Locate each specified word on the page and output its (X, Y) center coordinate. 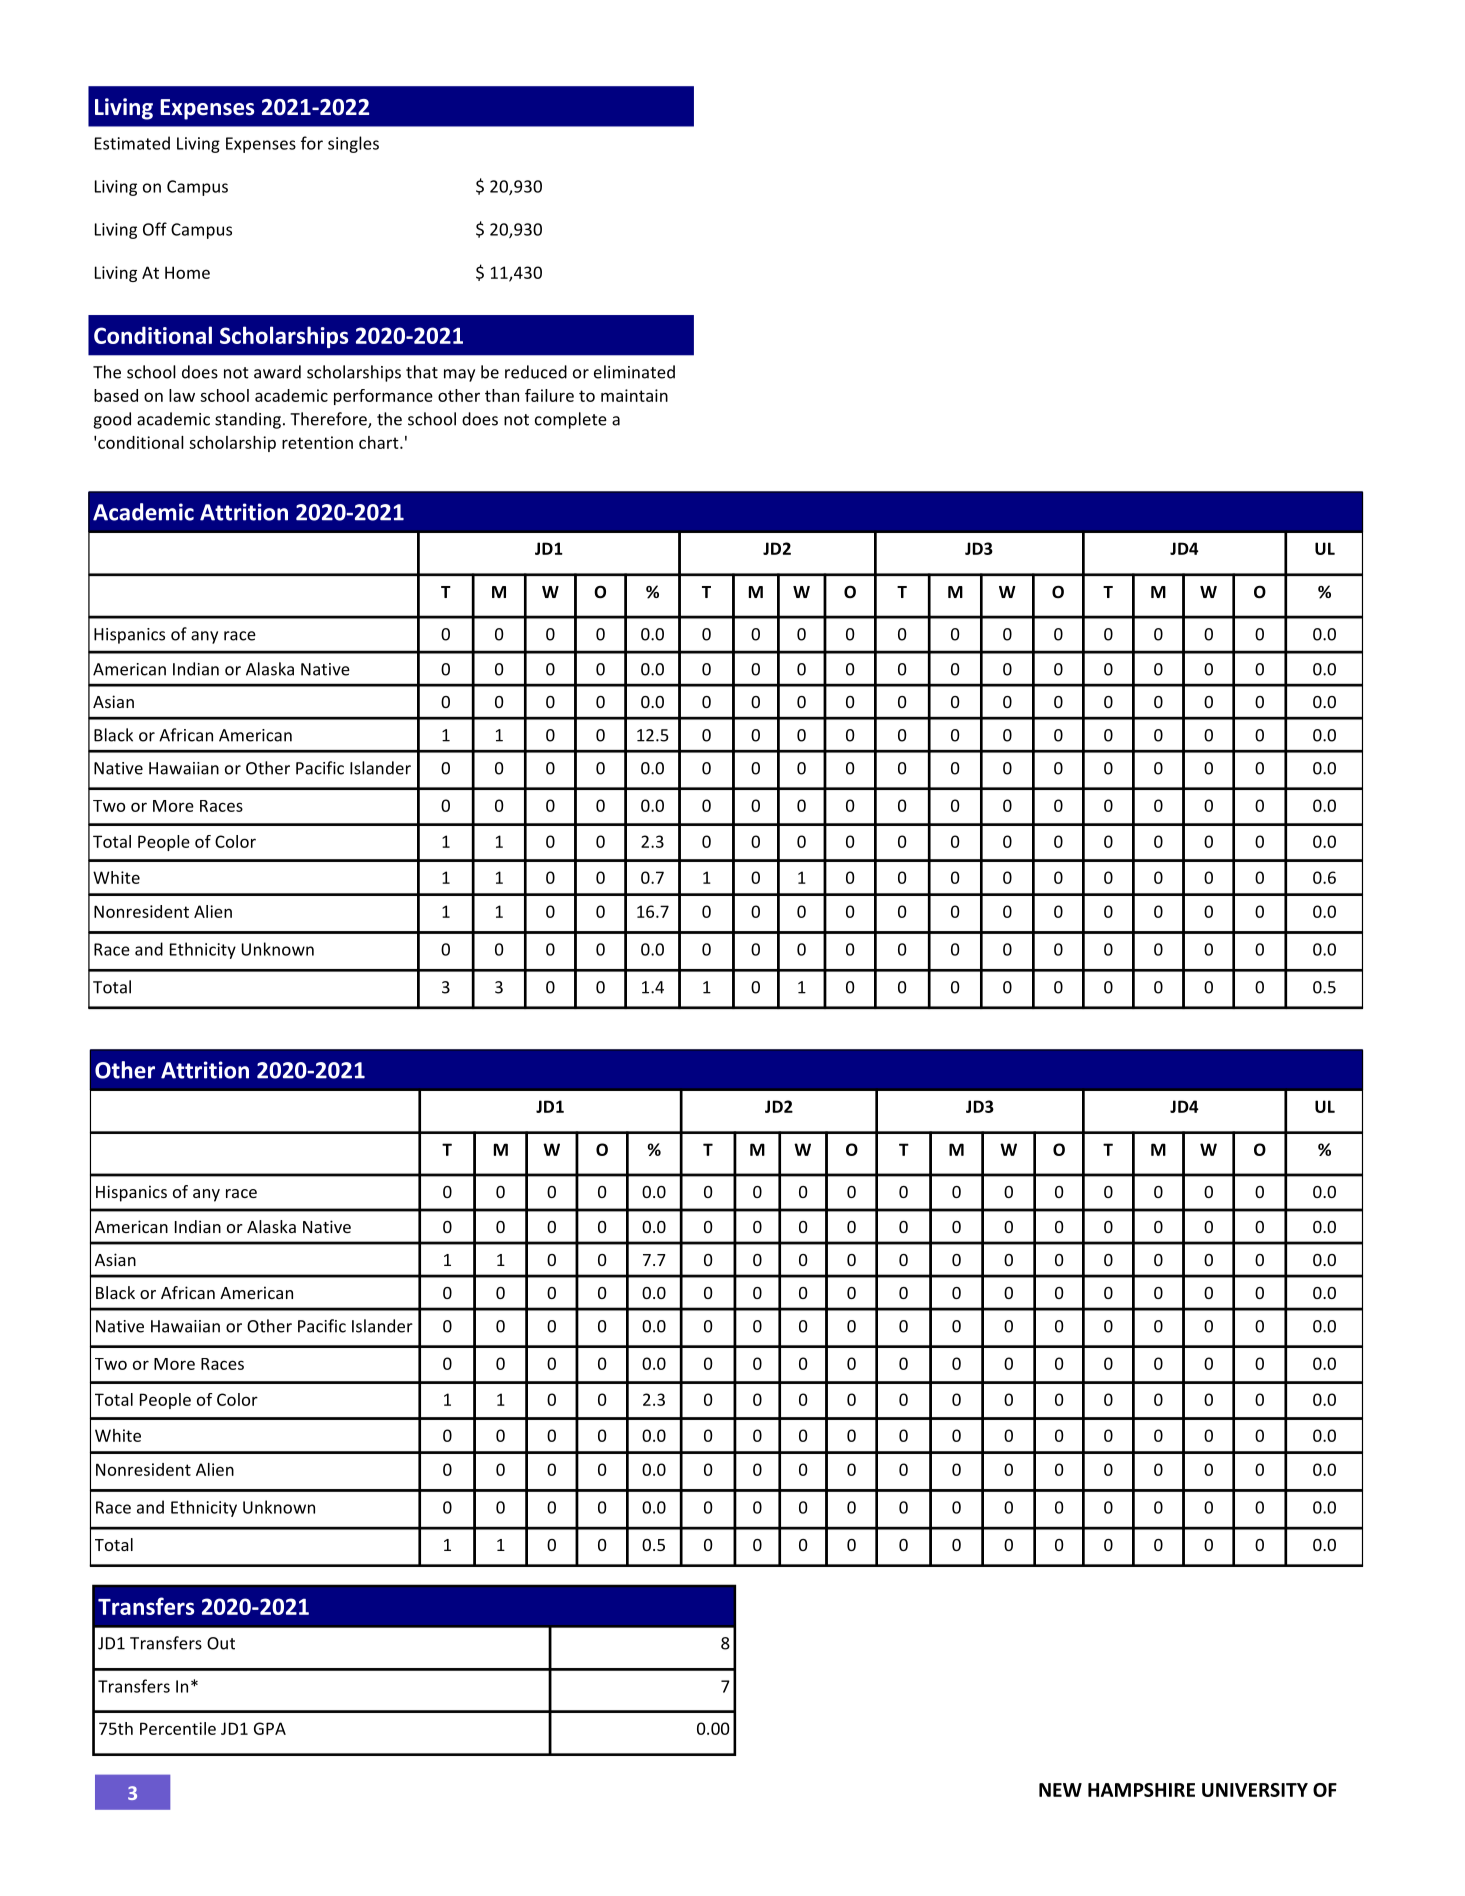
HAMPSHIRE (1141, 1790)
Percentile (178, 1728)
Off (155, 229)
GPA (270, 1728)
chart (380, 442)
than (502, 395)
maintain (634, 395)
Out (221, 1643)
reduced (536, 372)
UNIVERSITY (1255, 1790)
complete (571, 420)
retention (317, 442)
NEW (1060, 1790)
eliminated (634, 372)
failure (549, 395)
